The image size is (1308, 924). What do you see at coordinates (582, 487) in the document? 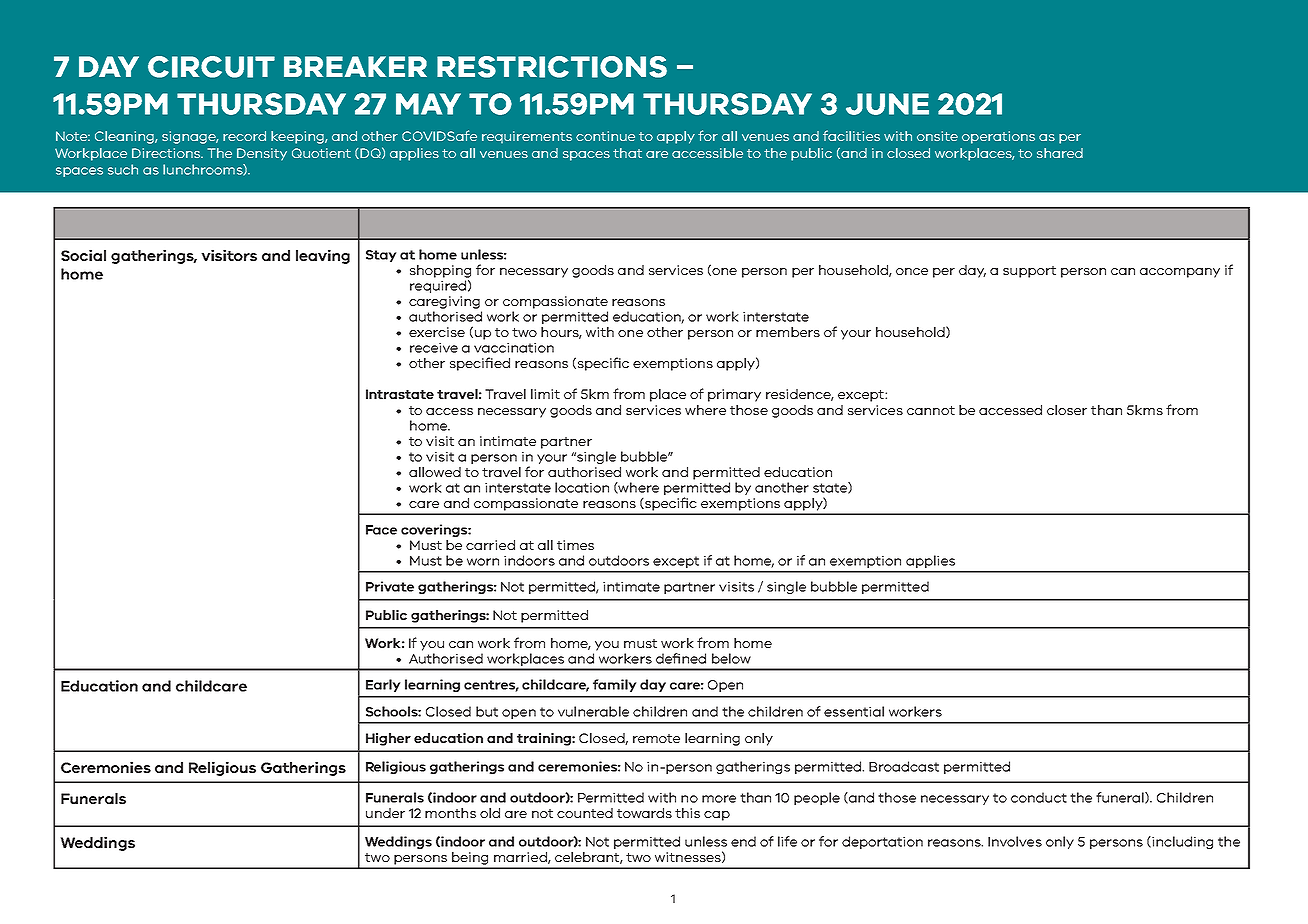
I see `location` at bounding box center [582, 487].
